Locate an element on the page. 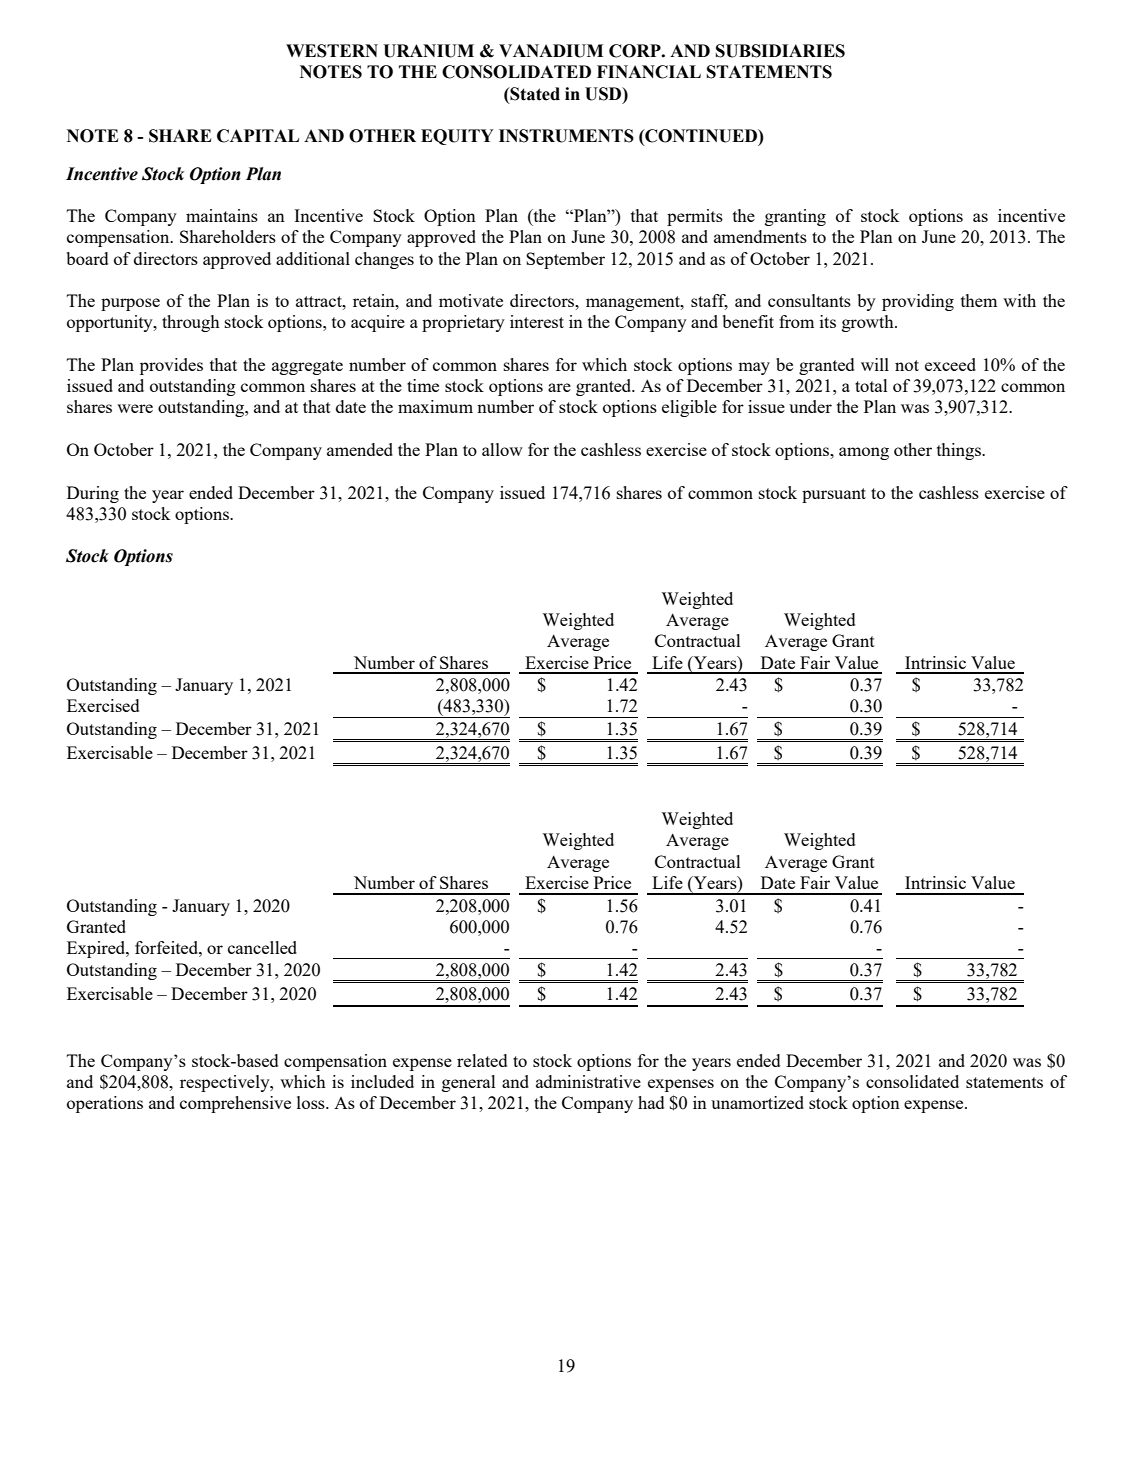 Image resolution: width=1132 pixels, height=1464 pixels. During is located at coordinates (93, 494).
